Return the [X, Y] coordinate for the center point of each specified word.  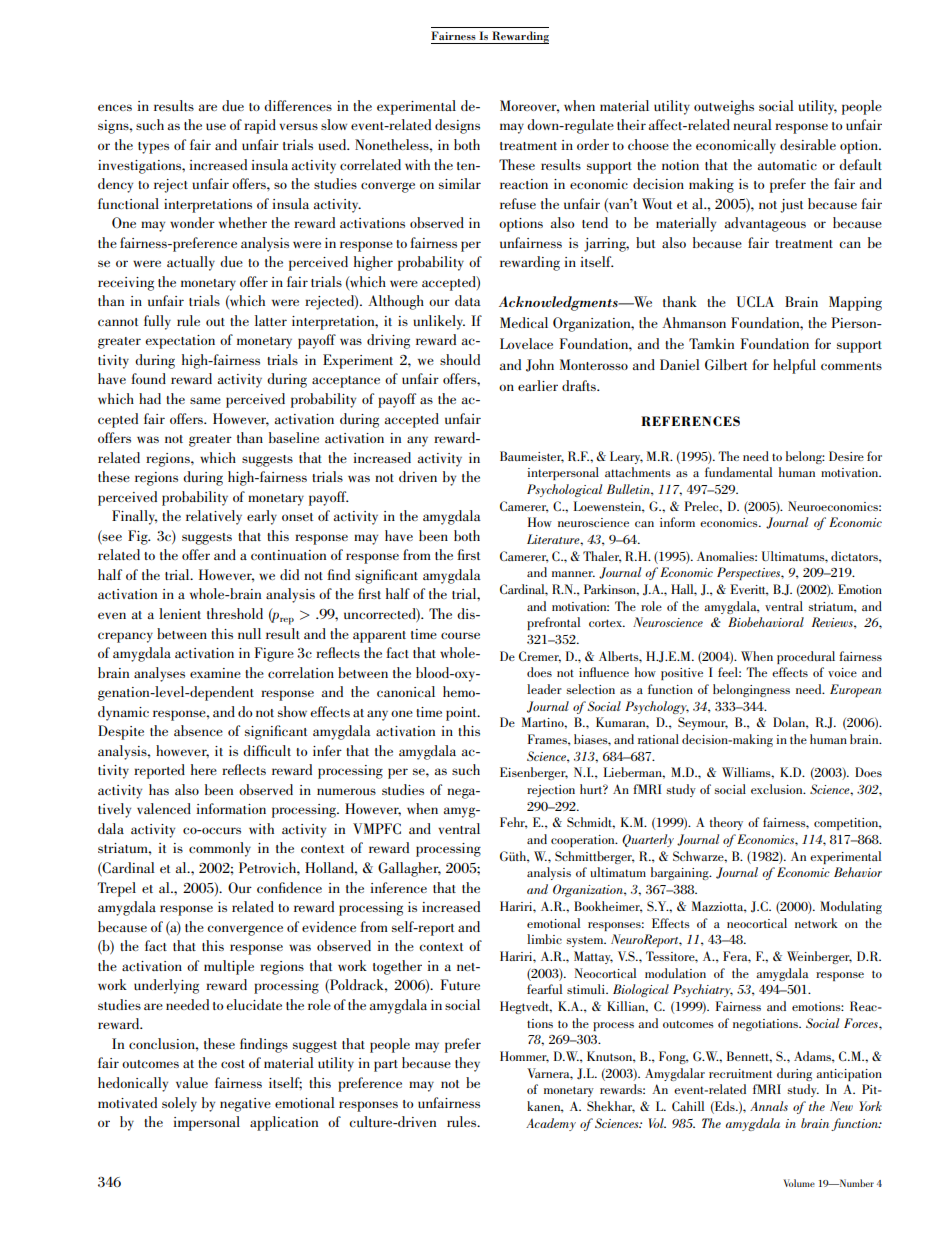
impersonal [206, 1123]
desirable [808, 144]
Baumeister [532, 457]
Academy [551, 1124]
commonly [220, 849]
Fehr [513, 823]
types [153, 148]
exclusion [778, 789]
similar [460, 183]
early [262, 517]
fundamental [739, 472]
